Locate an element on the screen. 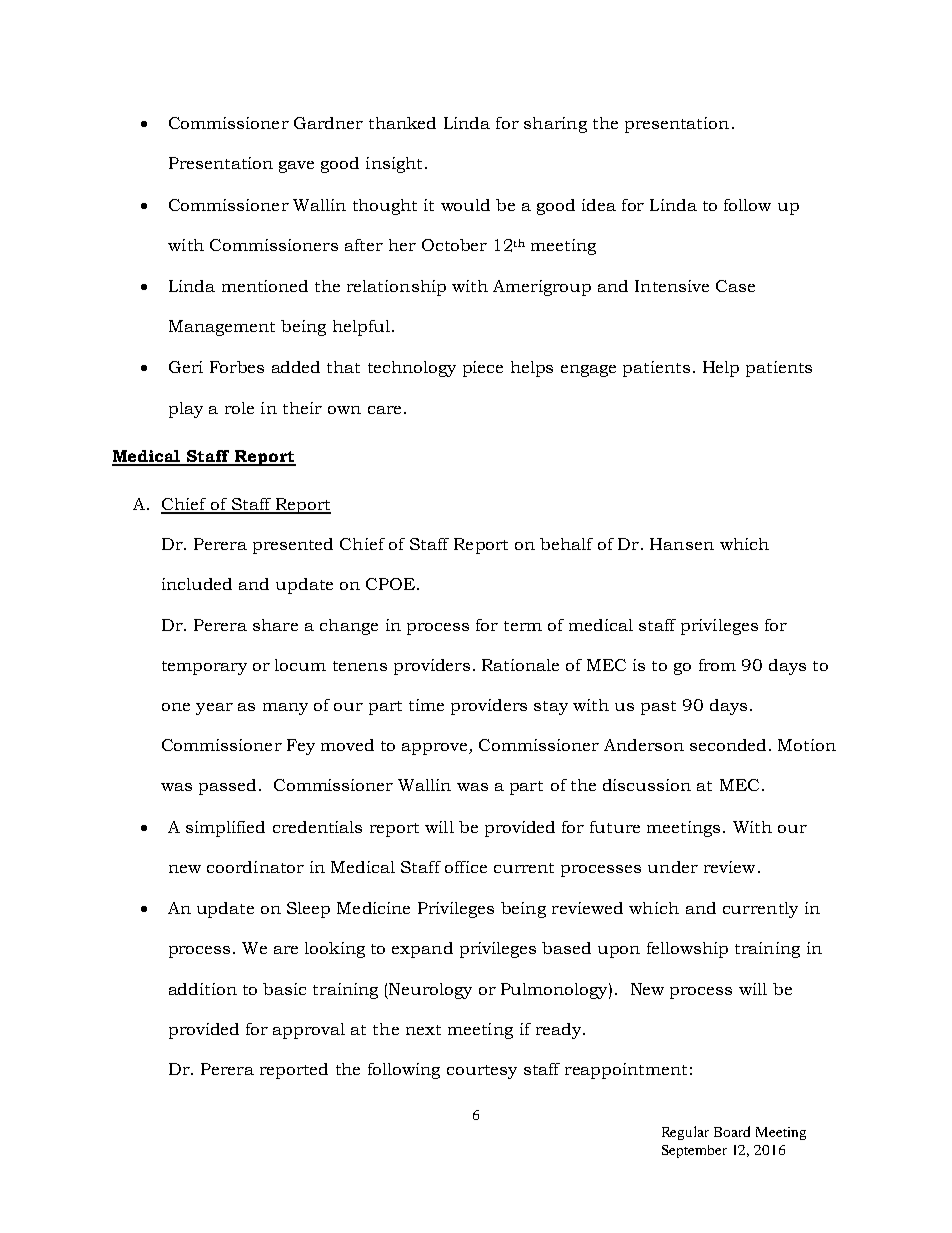 This screenshot has height=1233, width=952. office is located at coordinates (466, 867).
